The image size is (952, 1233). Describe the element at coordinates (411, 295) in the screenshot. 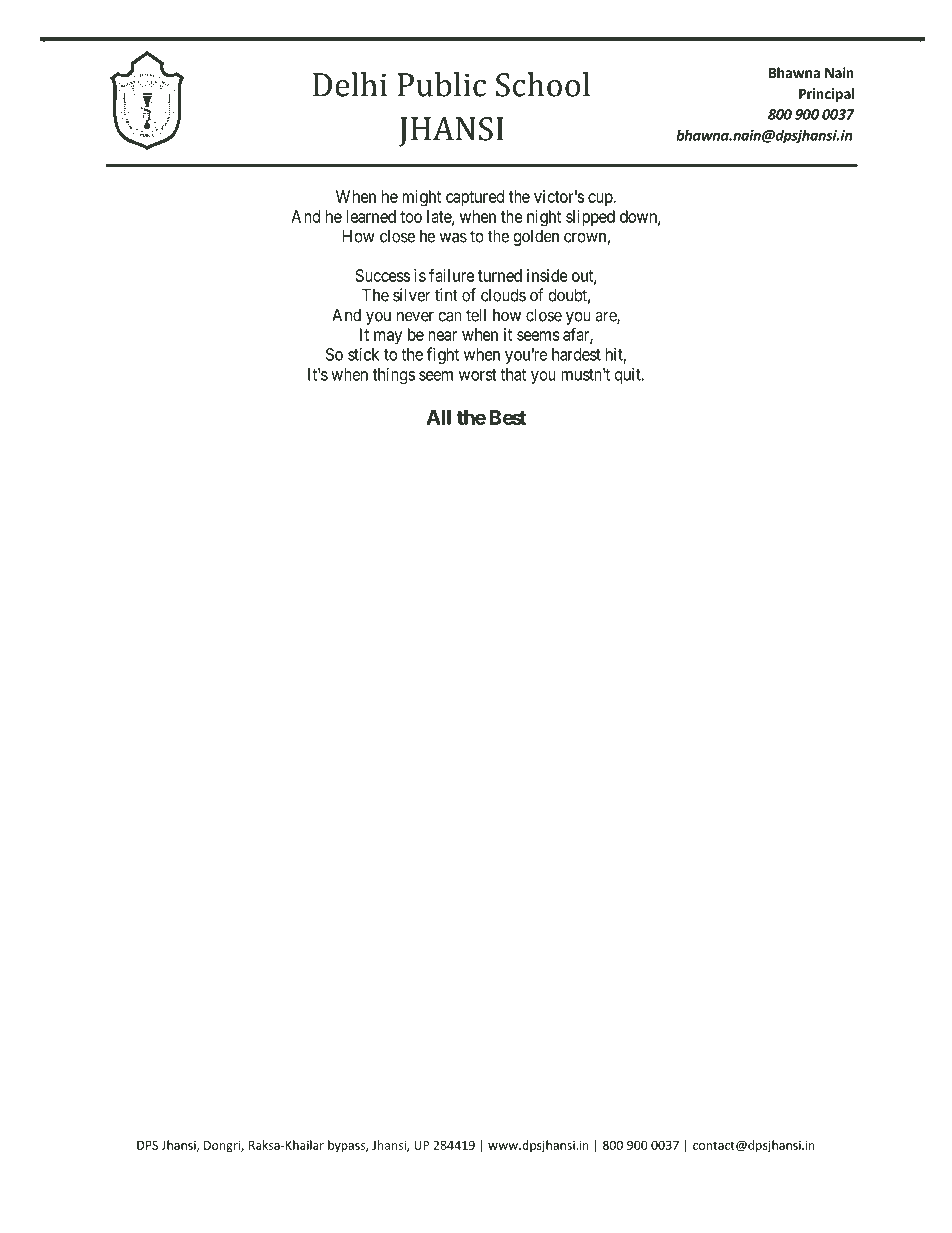

I see `silver` at that location.
